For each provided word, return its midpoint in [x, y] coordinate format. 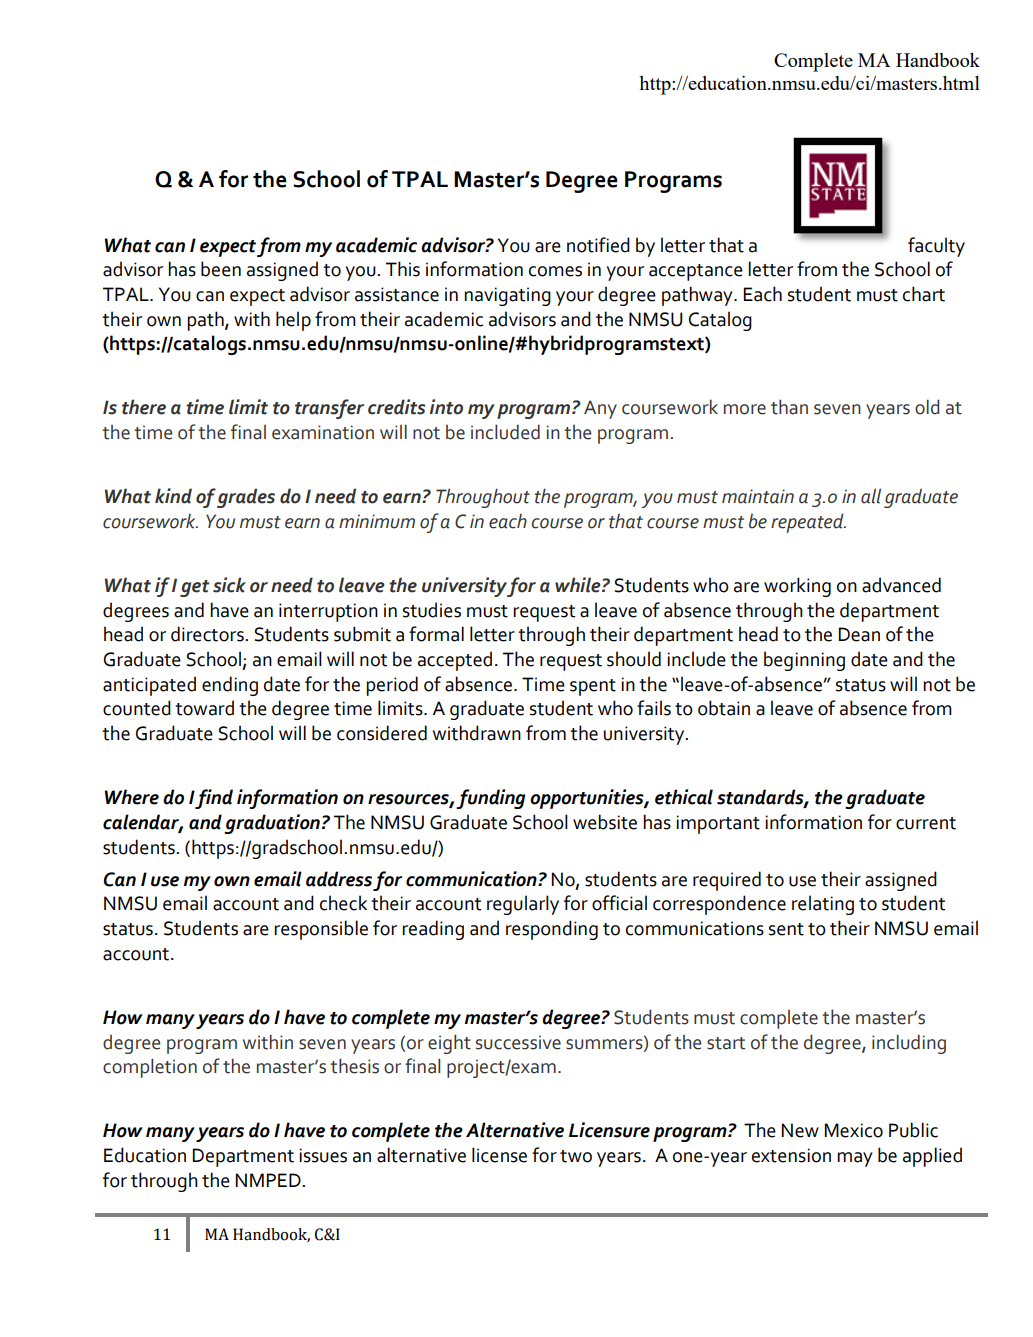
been [221, 269]
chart [924, 294]
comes [555, 271]
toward [204, 708]
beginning [804, 661]
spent [593, 687]
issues [323, 1155]
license [499, 1155]
